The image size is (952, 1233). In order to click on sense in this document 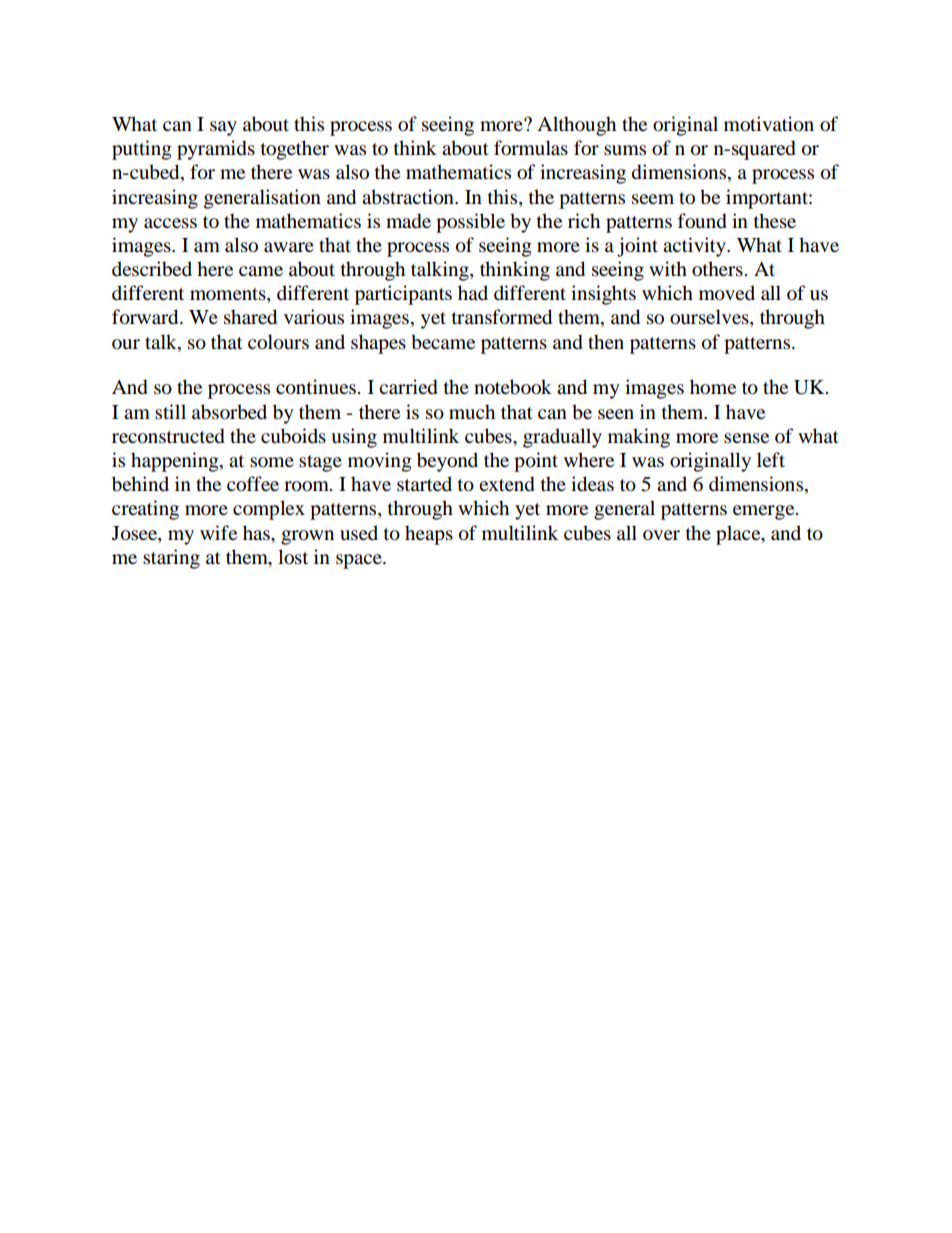, I will do `click(746, 438)`.
